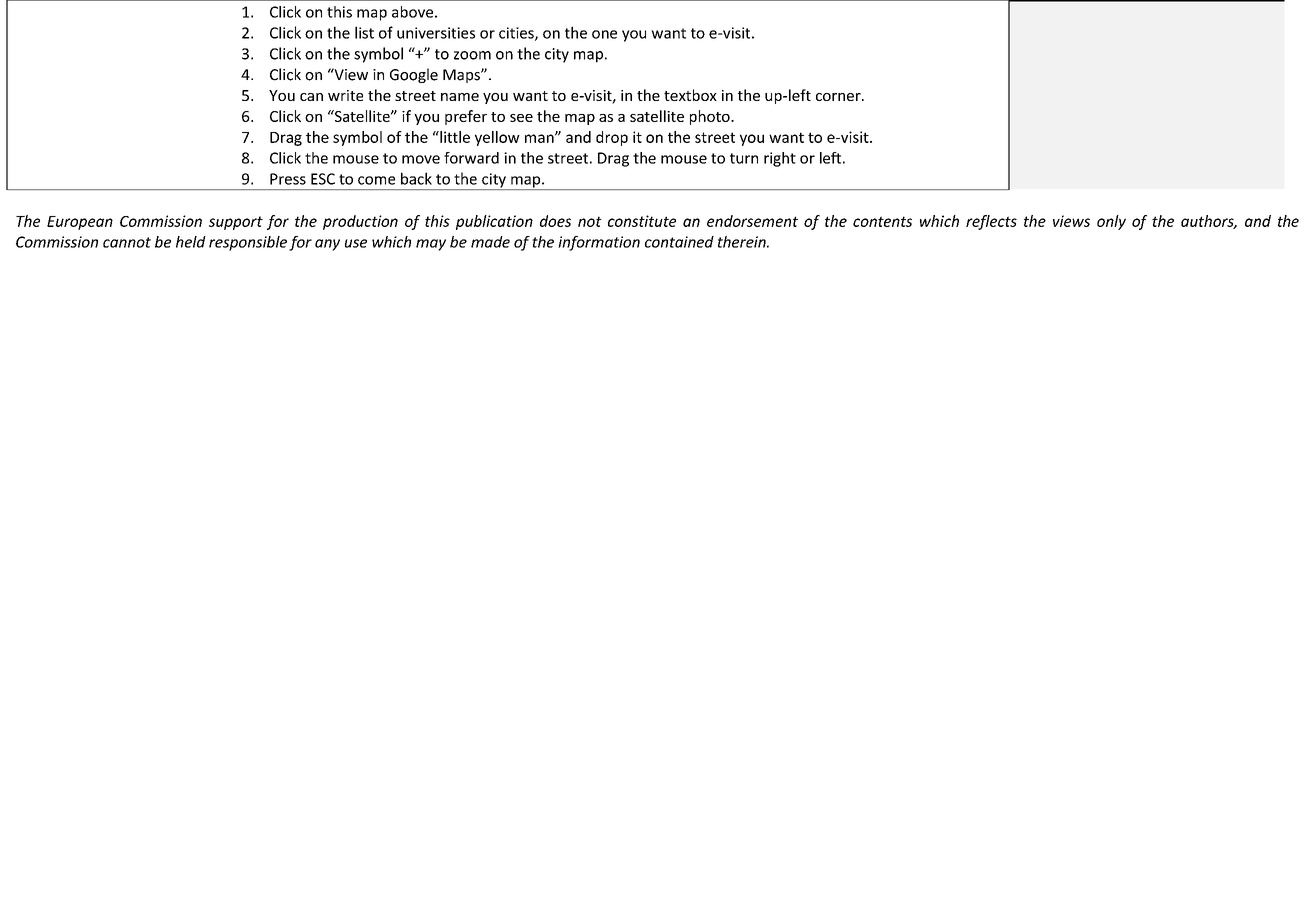 This page has height=924, width=1308. Describe the element at coordinates (416, 178) in the page. I see `back` at that location.
